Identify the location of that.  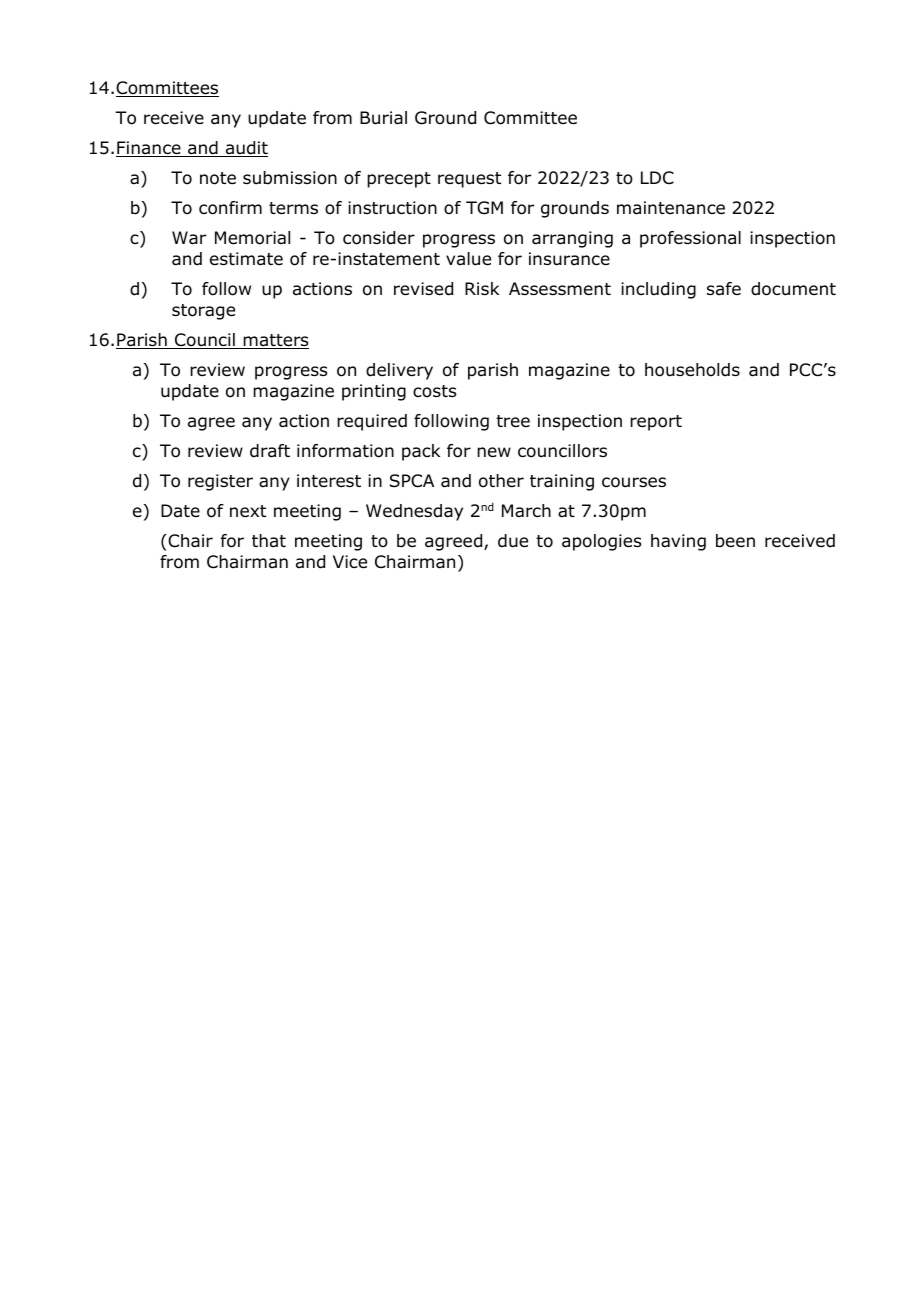
(269, 540).
